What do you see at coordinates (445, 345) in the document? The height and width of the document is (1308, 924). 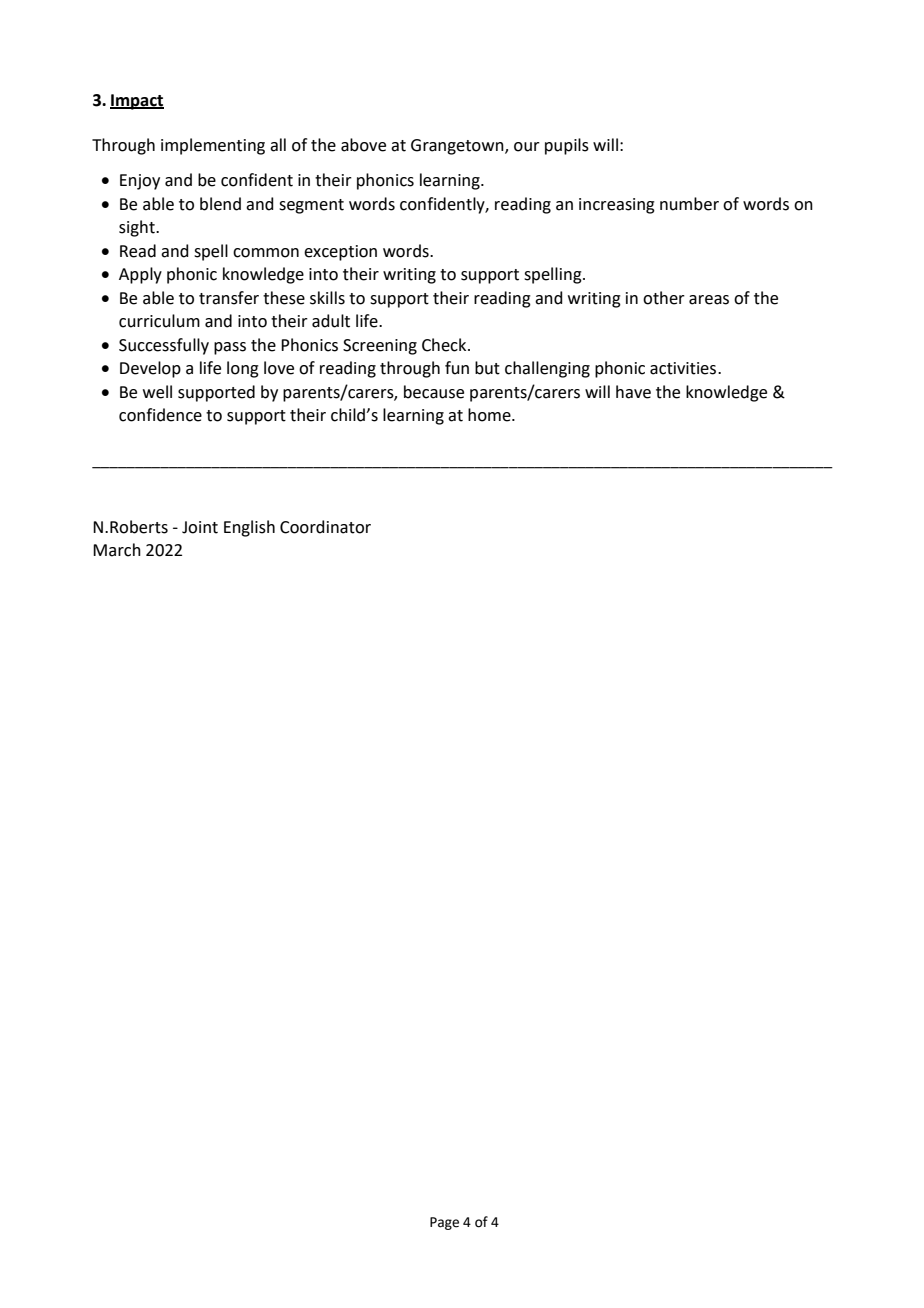 I see `Check` at bounding box center [445, 345].
